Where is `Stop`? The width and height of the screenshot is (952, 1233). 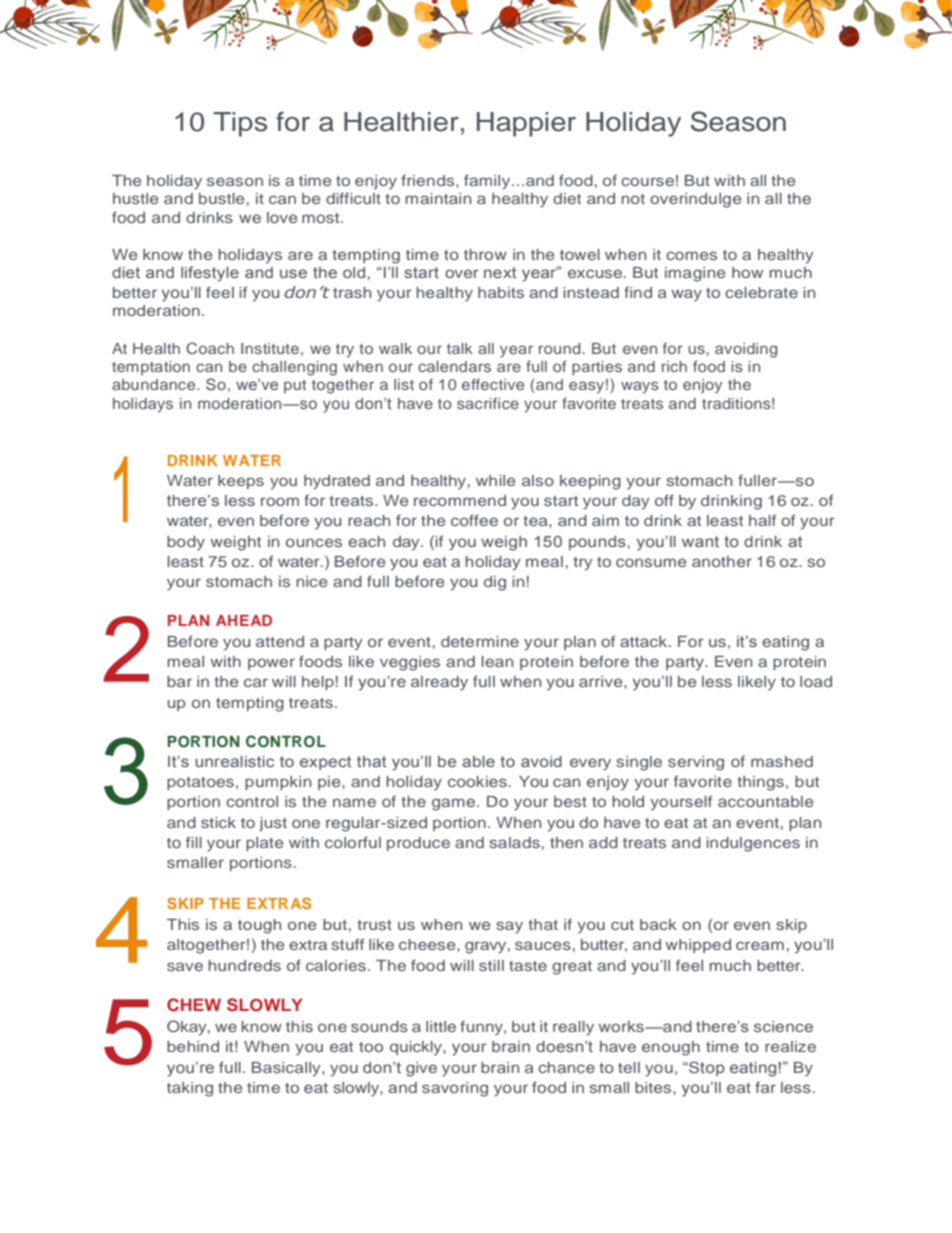
Stop is located at coordinates (706, 1068).
